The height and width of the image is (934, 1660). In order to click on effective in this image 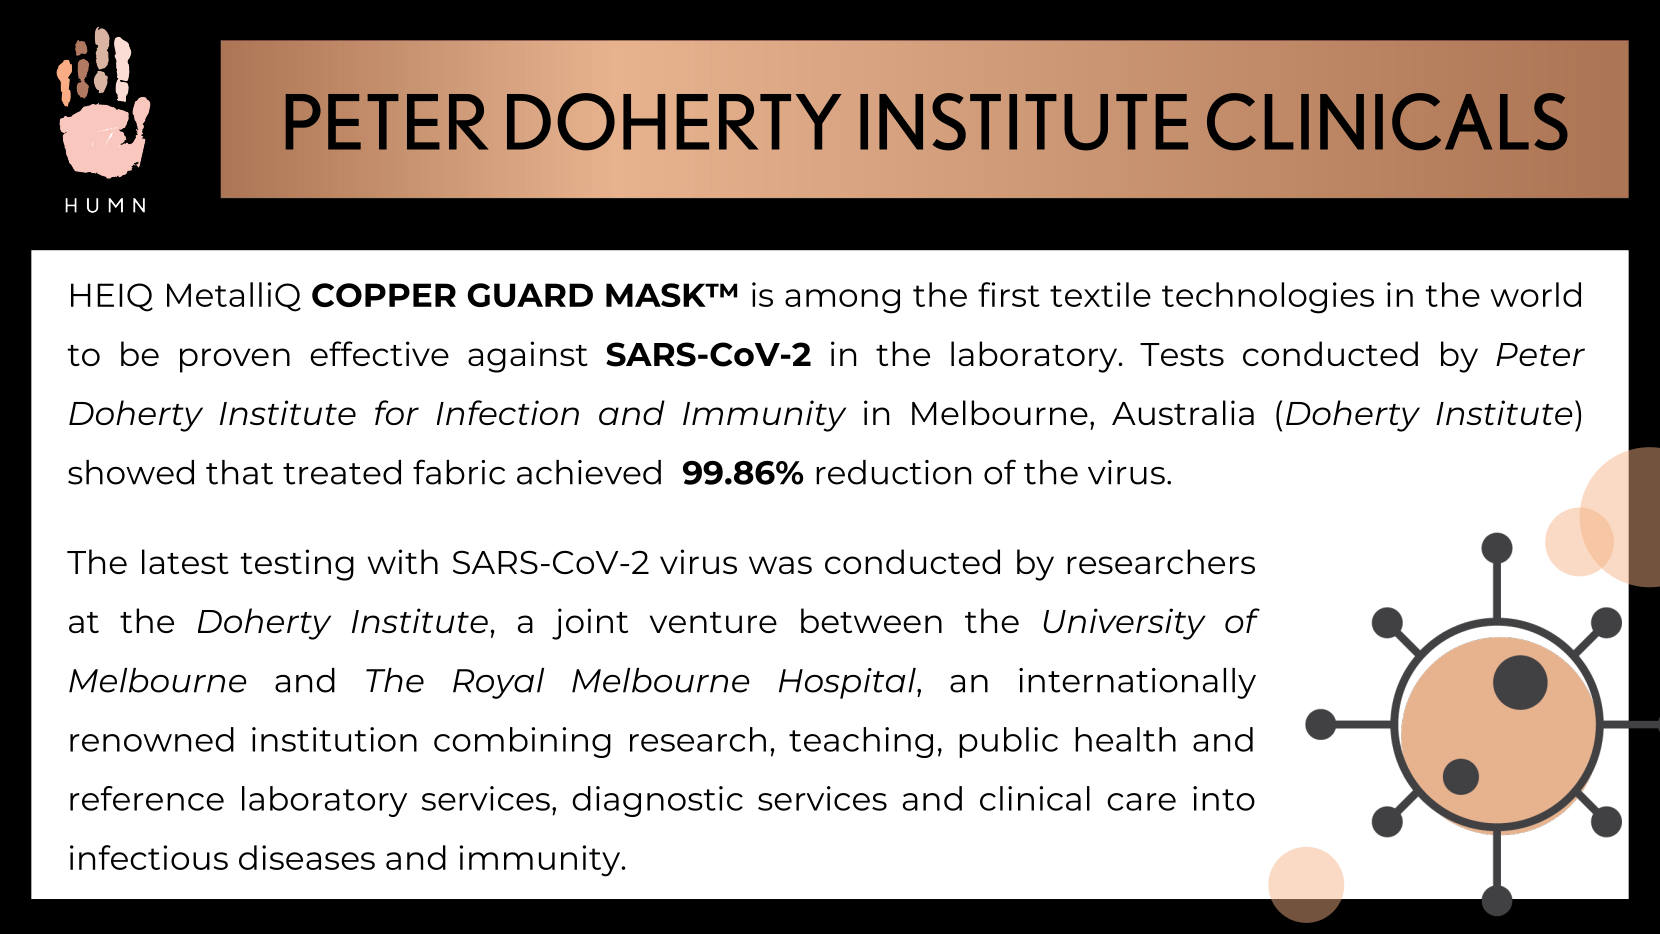, I will do `click(379, 353)`.
